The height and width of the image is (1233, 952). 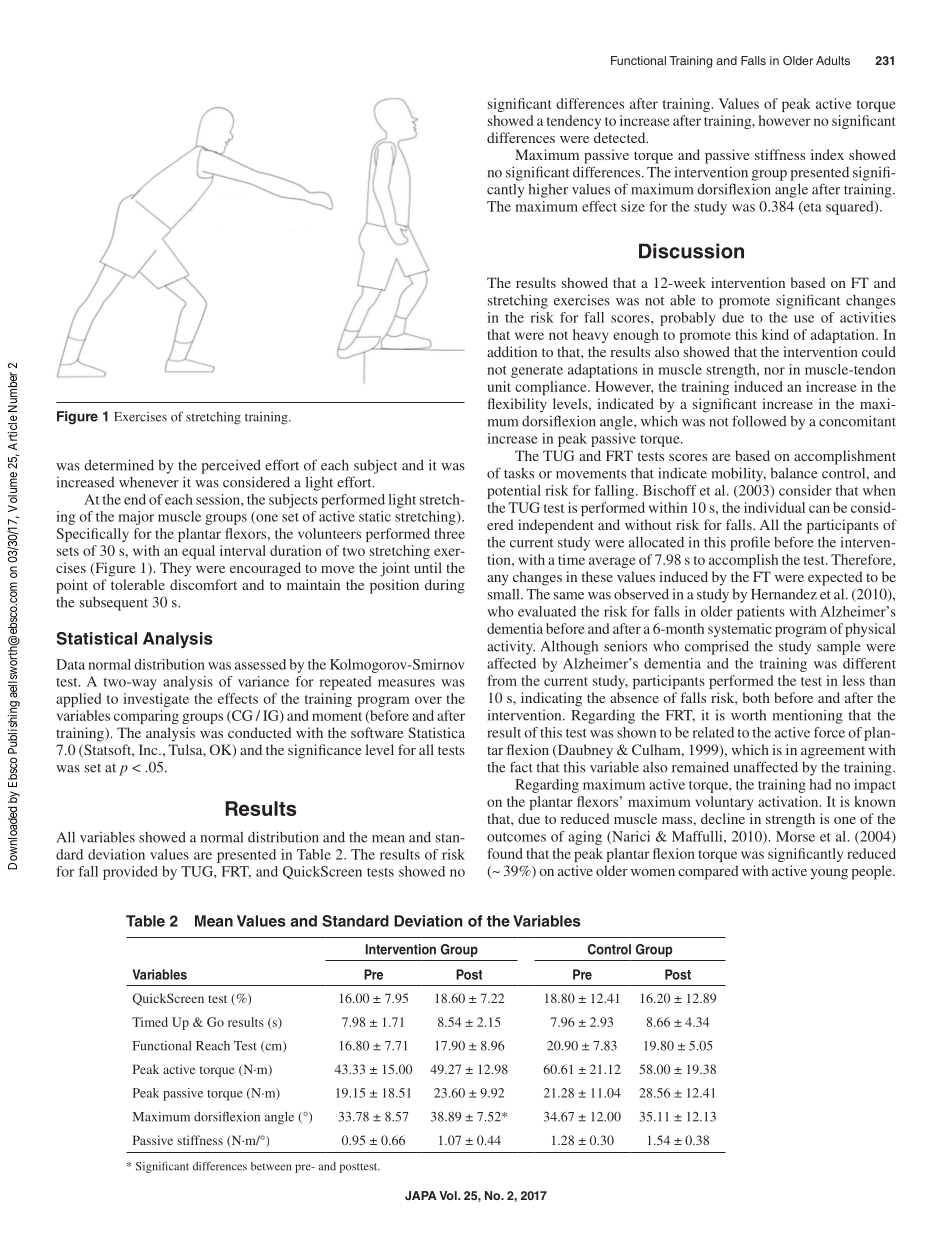 What do you see at coordinates (271, 1166) in the image?
I see `between` at bounding box center [271, 1166].
